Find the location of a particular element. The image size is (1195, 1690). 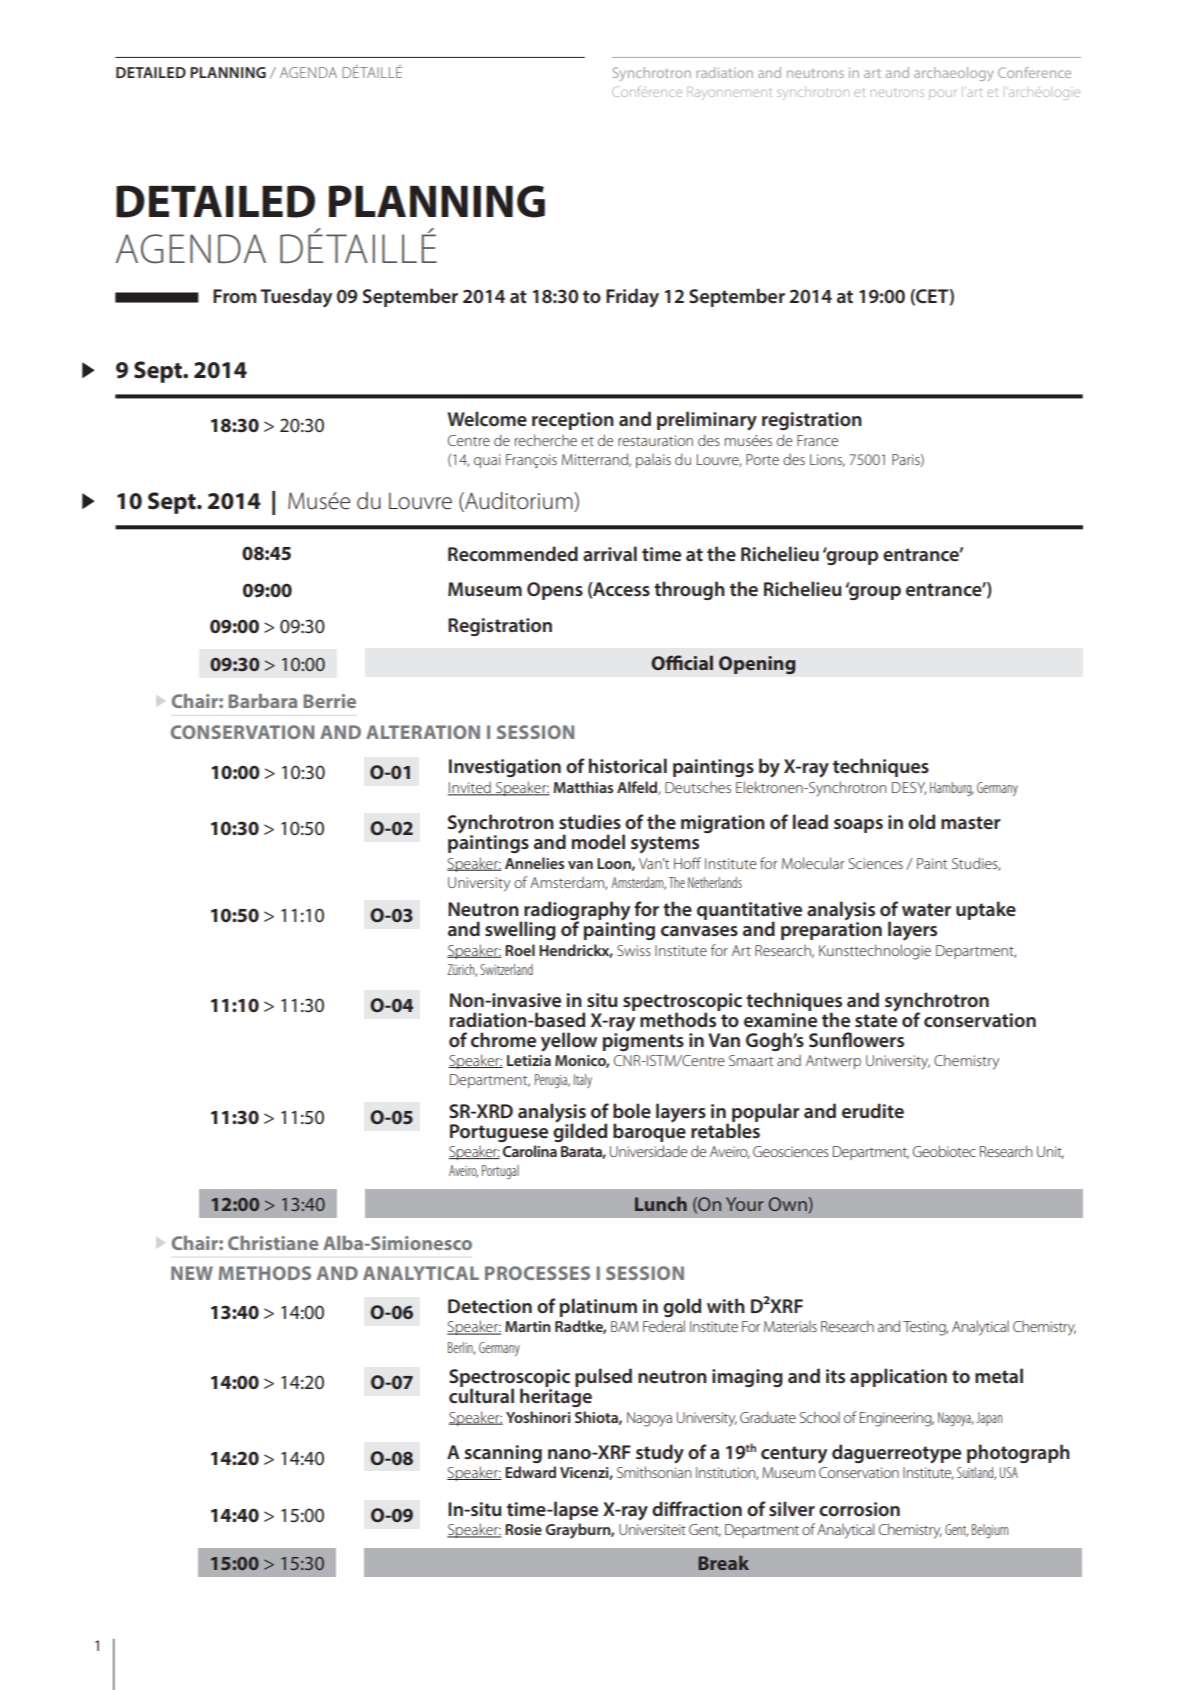

model is located at coordinates (598, 841).
